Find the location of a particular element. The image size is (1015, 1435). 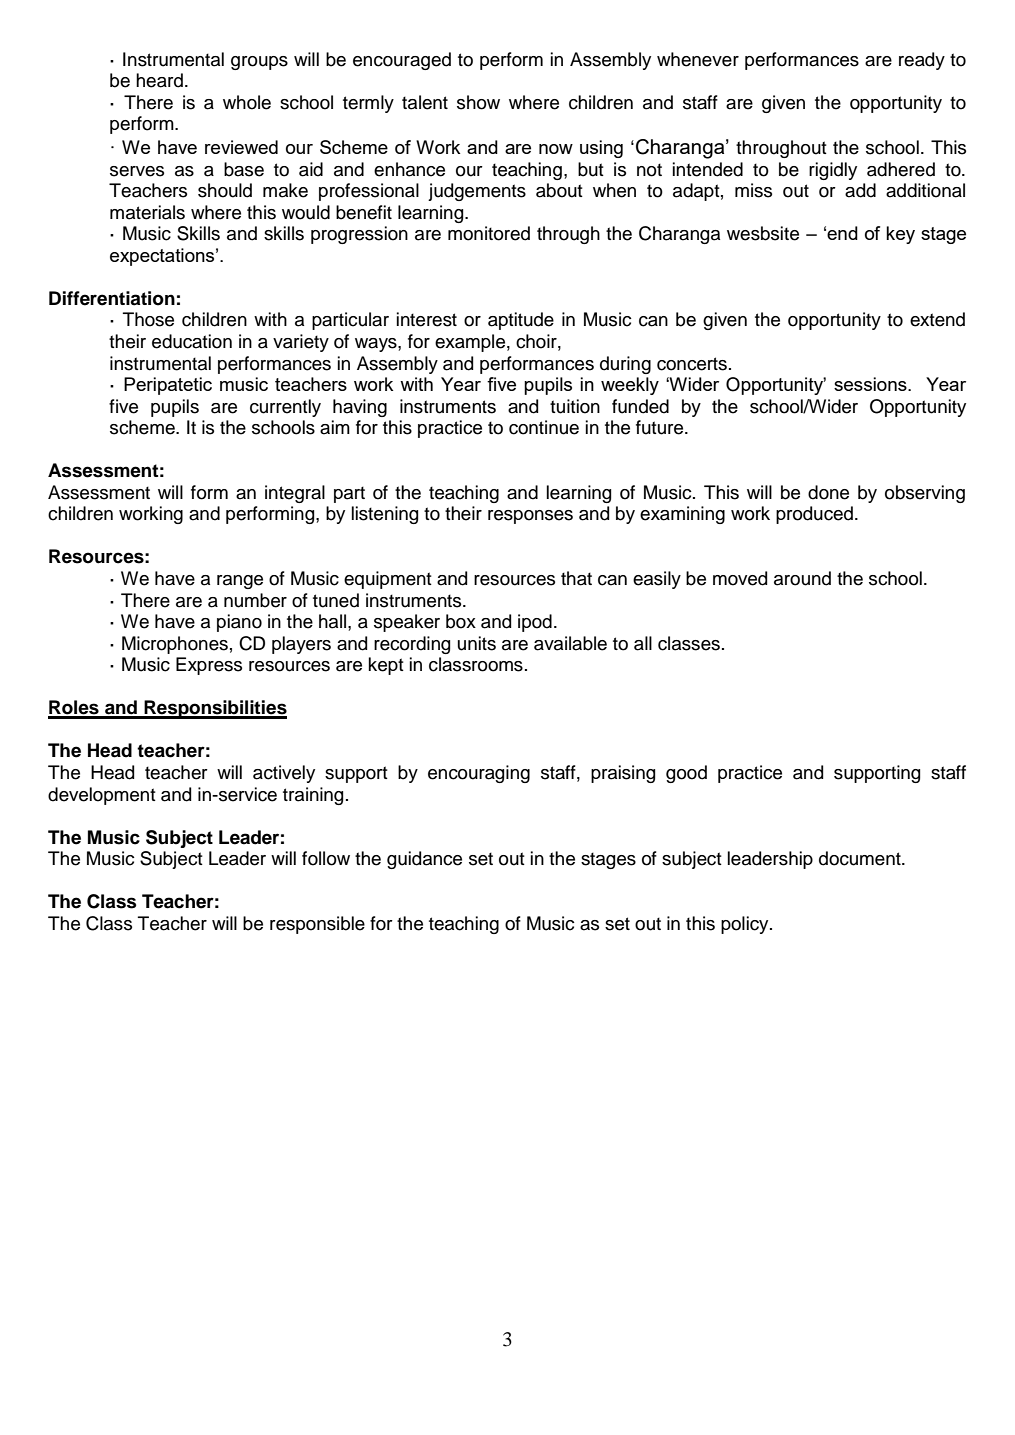

integral is located at coordinates (295, 494).
